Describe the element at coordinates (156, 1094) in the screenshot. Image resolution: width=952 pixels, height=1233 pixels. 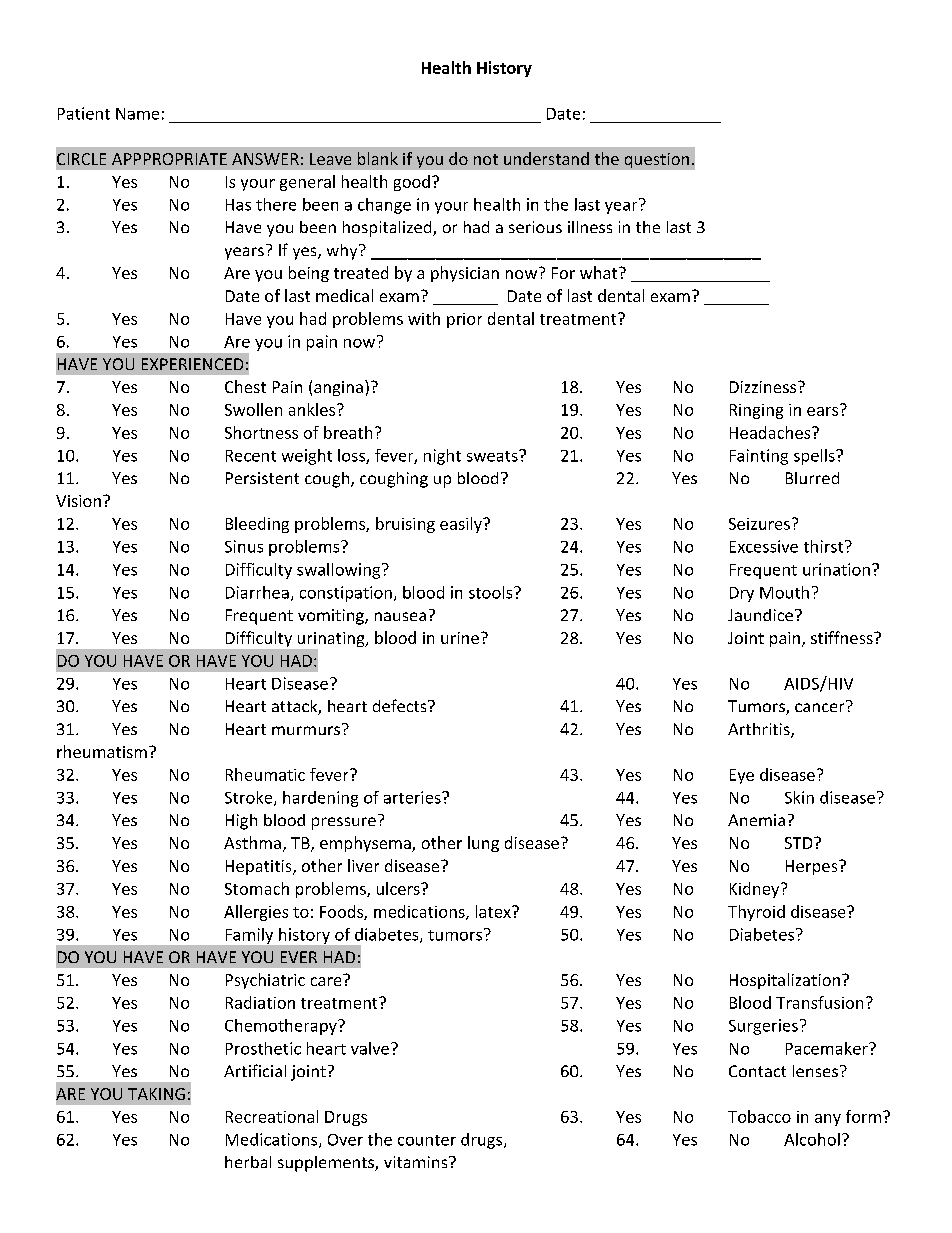
I see `TAKING` at that location.
